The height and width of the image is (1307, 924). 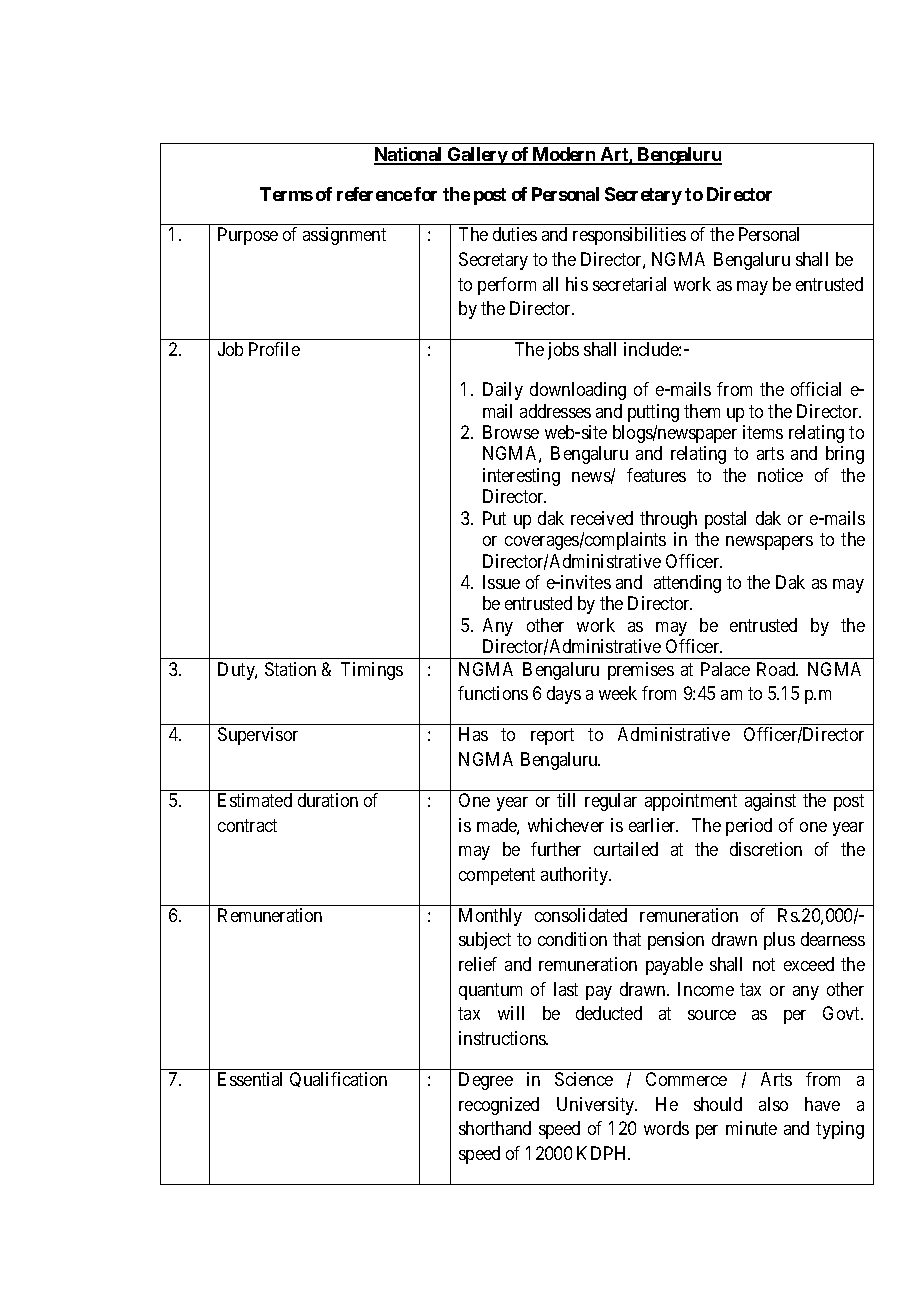 What do you see at coordinates (777, 669) in the image?
I see `Road` at bounding box center [777, 669].
